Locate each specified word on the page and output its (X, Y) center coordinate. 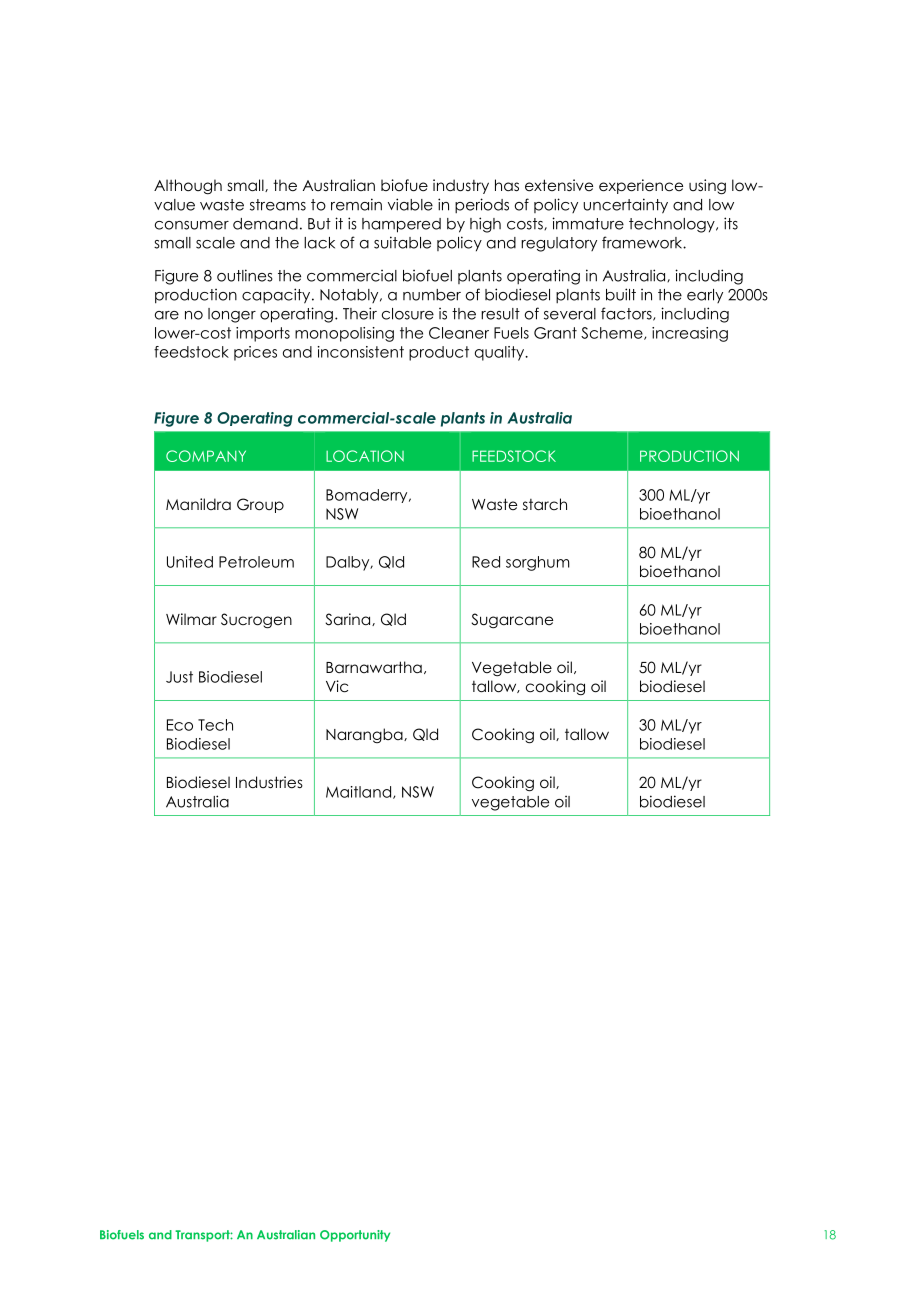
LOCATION (365, 456)
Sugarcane (512, 620)
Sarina (349, 619)
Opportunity (355, 1236)
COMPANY (206, 456)
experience (641, 186)
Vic (337, 686)
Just (179, 677)
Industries (269, 782)
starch (545, 504)
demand (265, 224)
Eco (180, 725)
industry (461, 186)
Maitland (358, 792)
